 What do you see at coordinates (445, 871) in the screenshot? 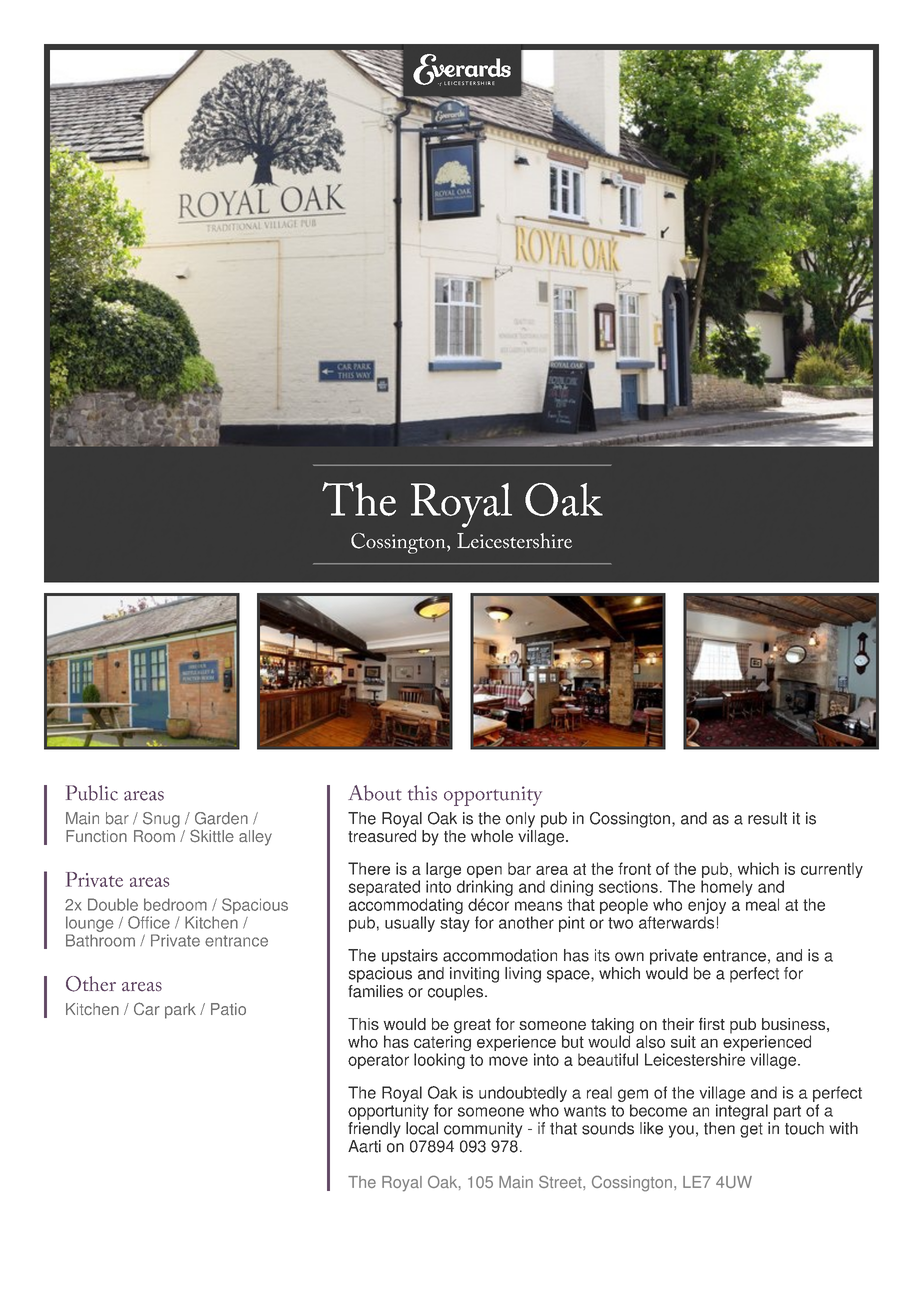
I see `large` at bounding box center [445, 871].
